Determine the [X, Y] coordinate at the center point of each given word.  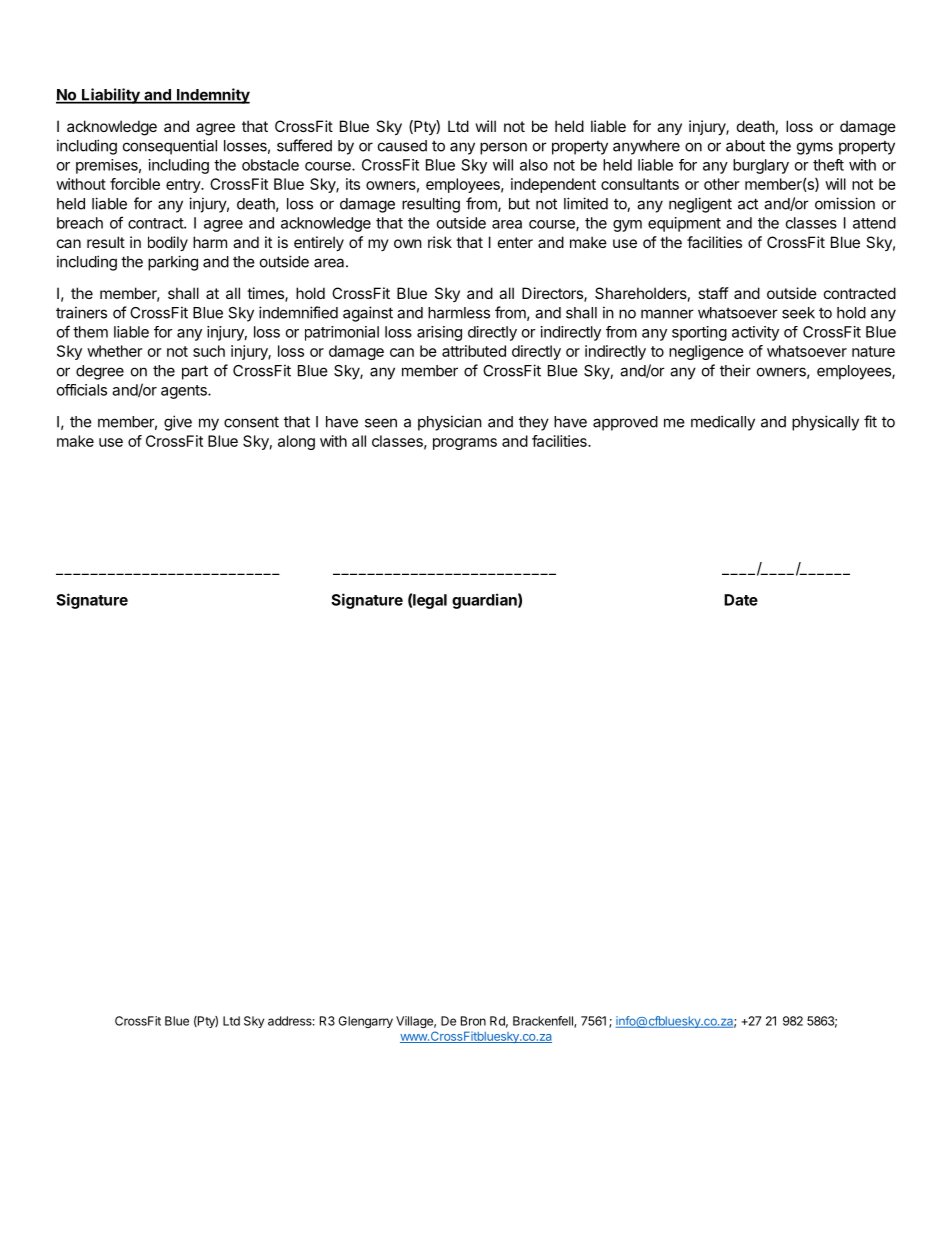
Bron [473, 1021]
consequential [170, 147]
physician [450, 423]
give [178, 423]
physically [825, 423]
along [296, 442]
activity [755, 333]
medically [723, 423]
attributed [474, 351]
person [503, 148]
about [745, 146]
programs [465, 444]
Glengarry [366, 1022]
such [209, 351]
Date [741, 600]
